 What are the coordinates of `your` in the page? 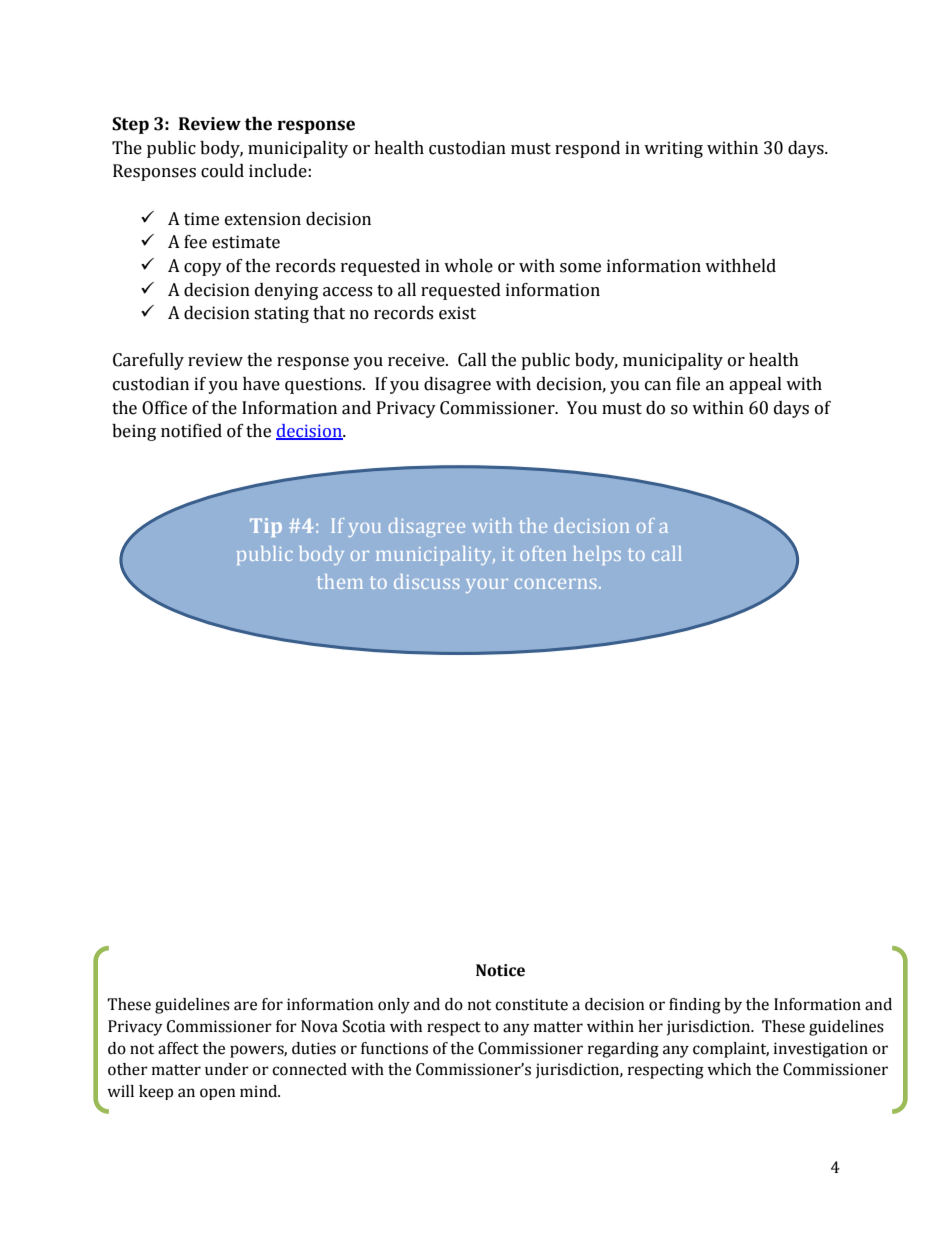 It's located at (487, 586).
